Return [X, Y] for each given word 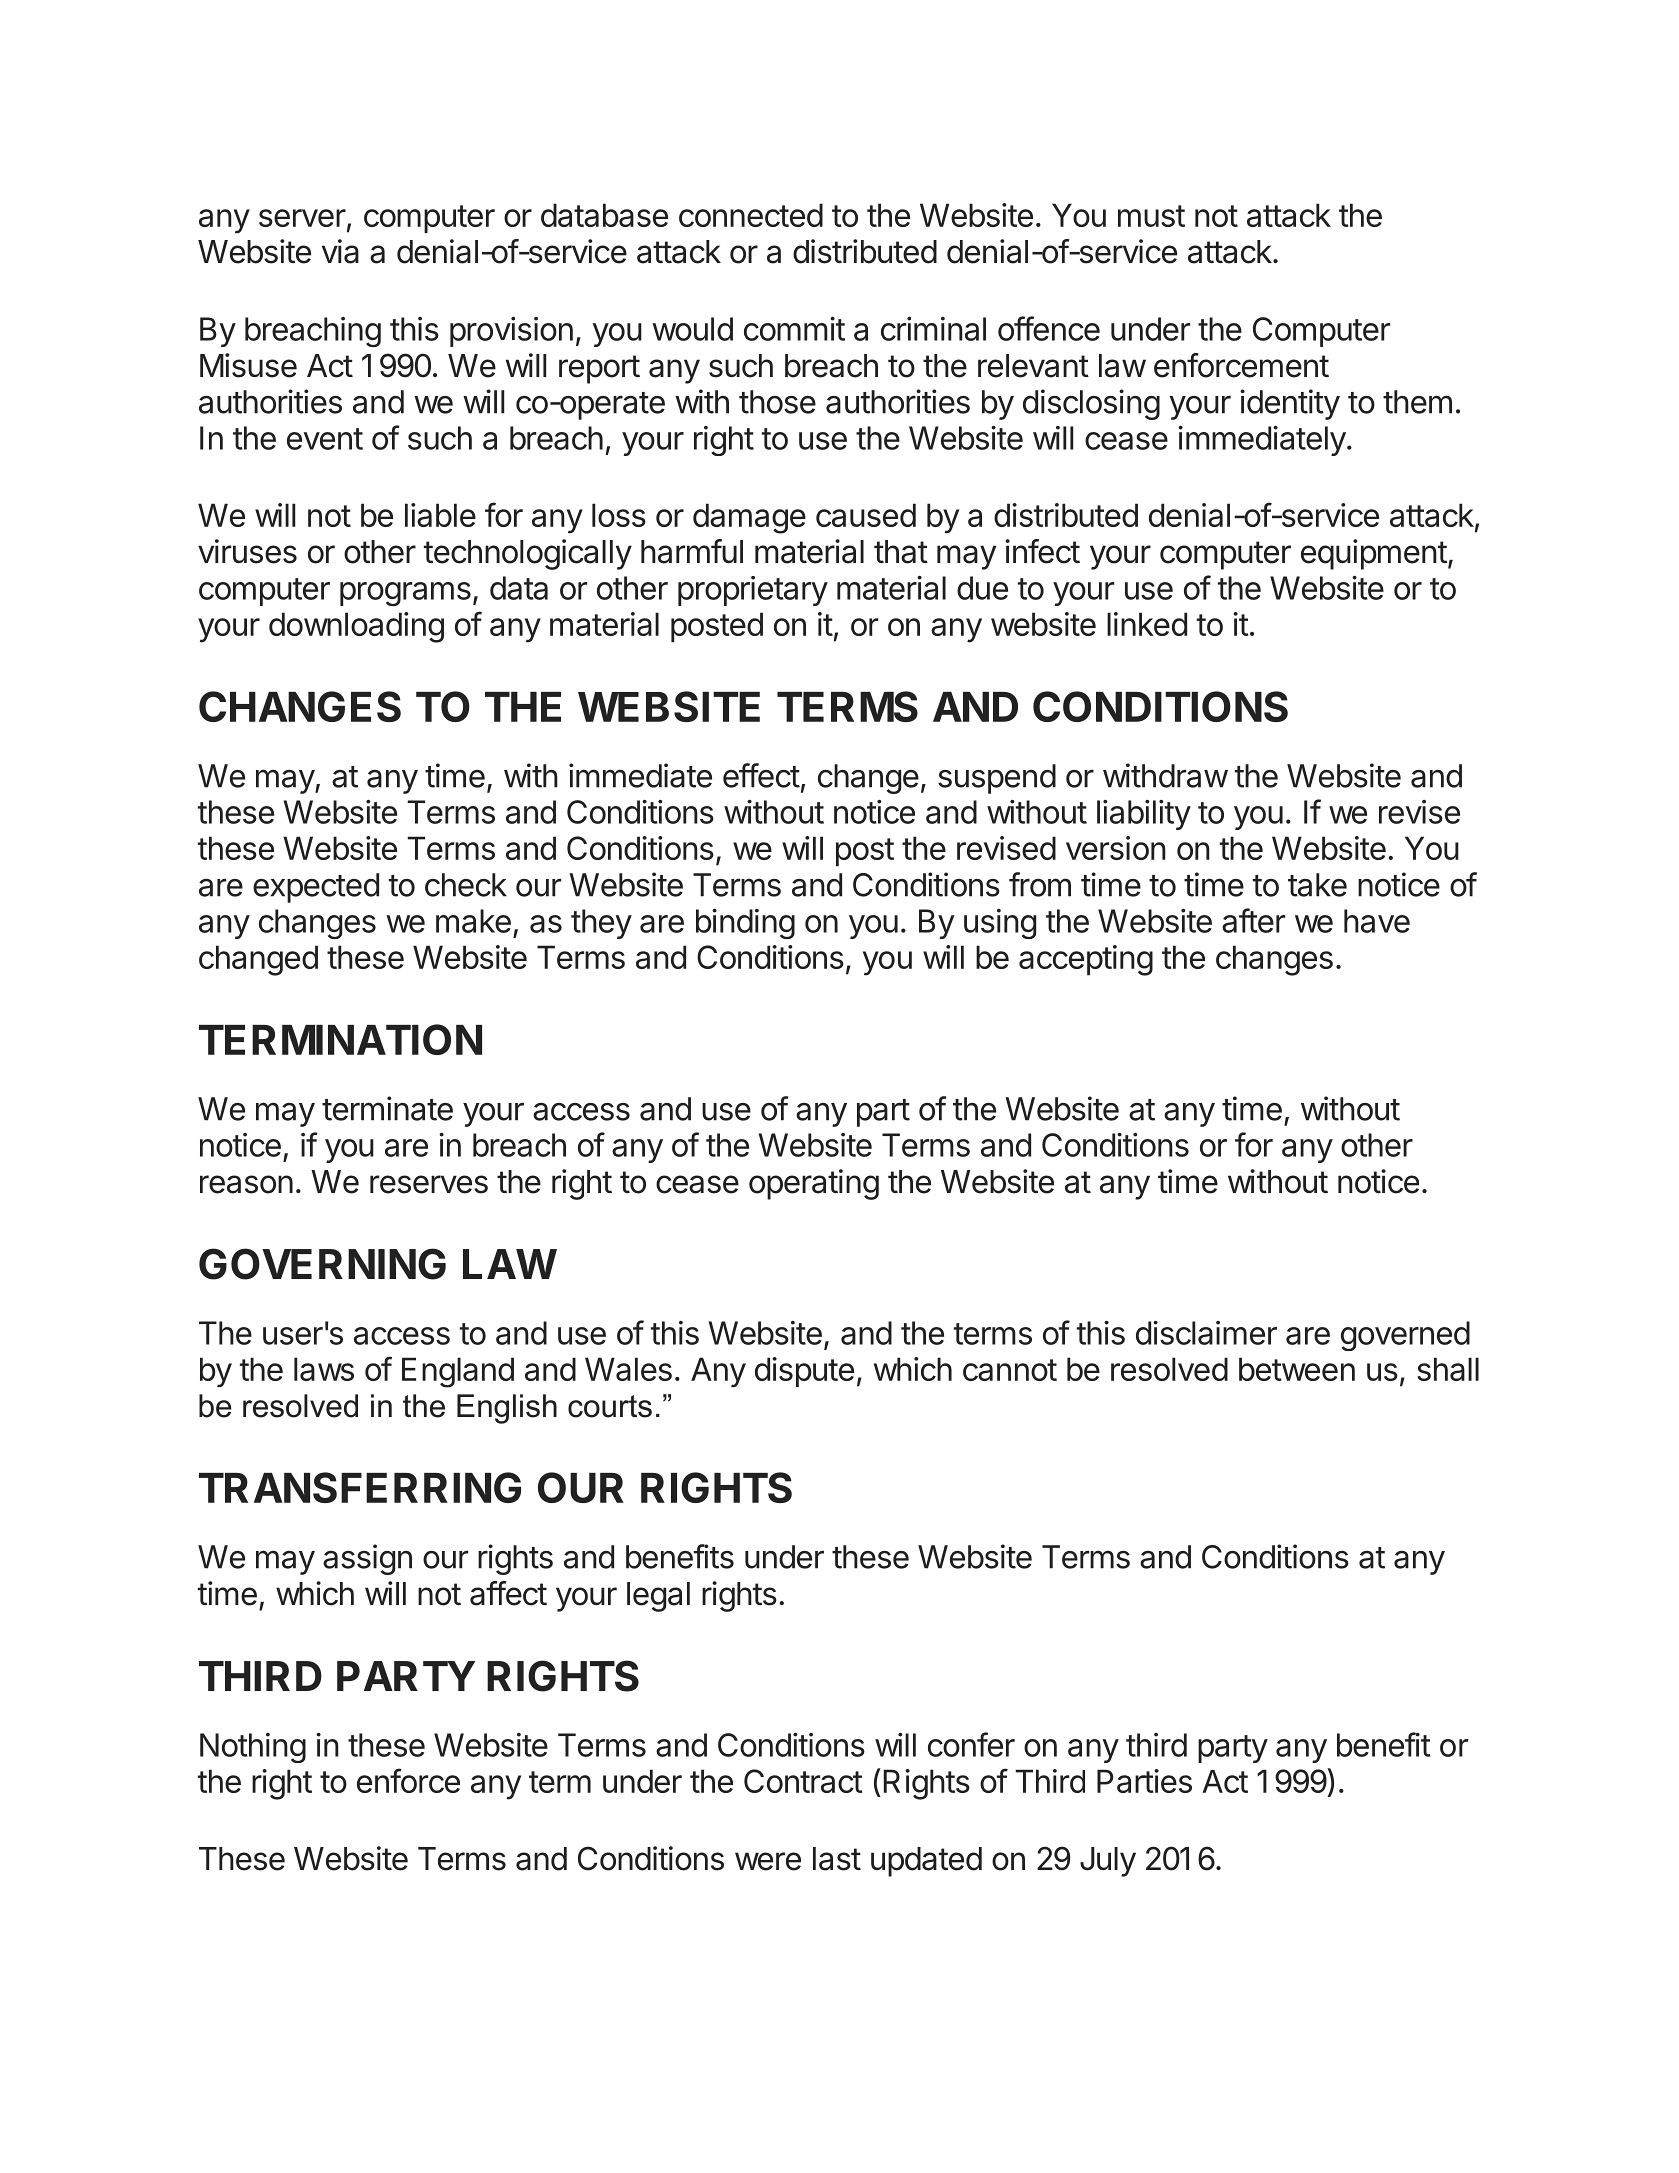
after [1253, 920]
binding [745, 924]
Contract [803, 1781]
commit [794, 329]
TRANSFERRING [360, 1487]
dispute [804, 1372]
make [473, 921]
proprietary [753, 591]
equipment [1374, 554]
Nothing [253, 1748]
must [1151, 216]
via [340, 251]
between [1297, 1369]
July [1108, 1862]
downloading [356, 627]
